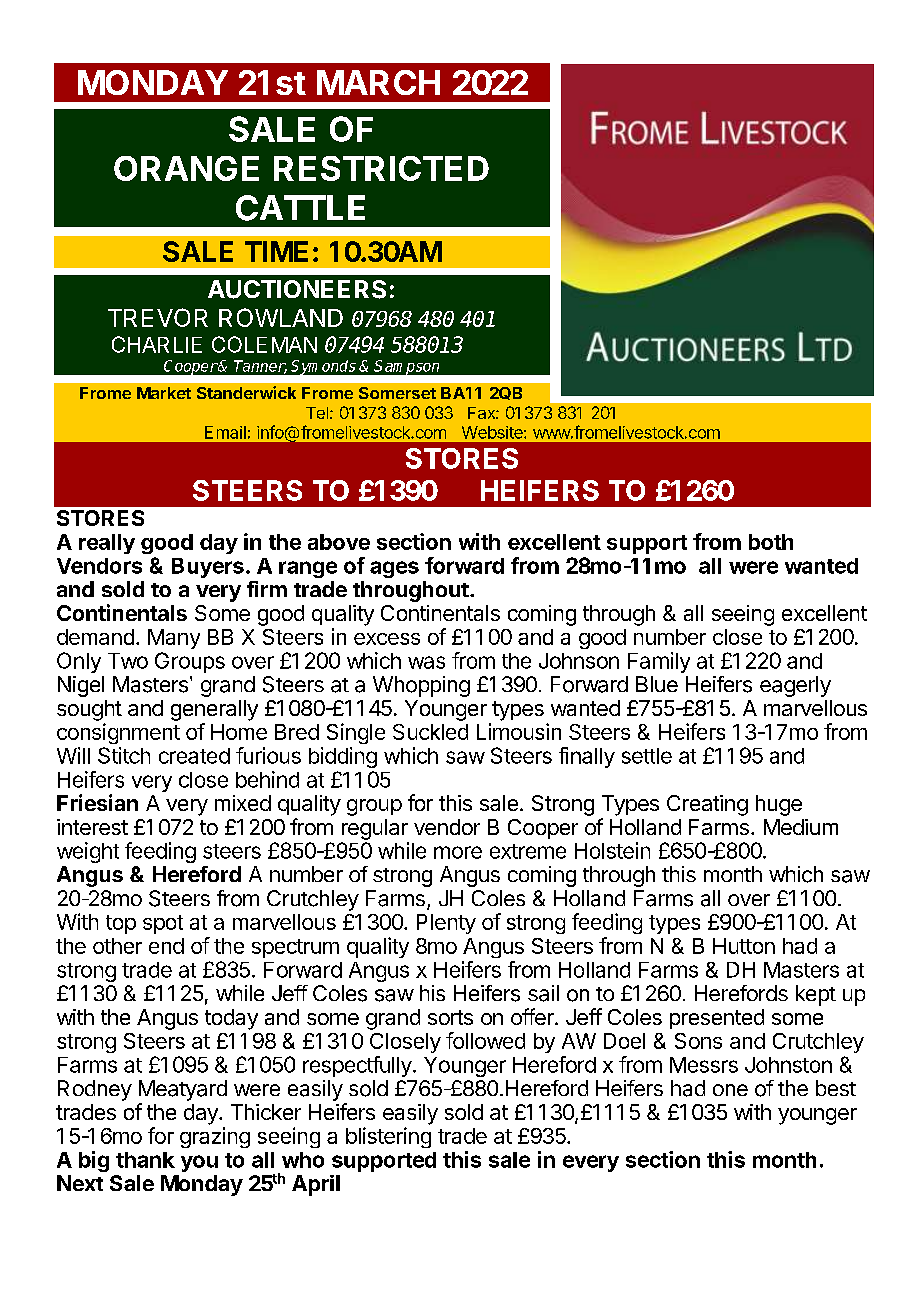  What do you see at coordinates (779, 805) in the page?
I see `huge` at bounding box center [779, 805].
